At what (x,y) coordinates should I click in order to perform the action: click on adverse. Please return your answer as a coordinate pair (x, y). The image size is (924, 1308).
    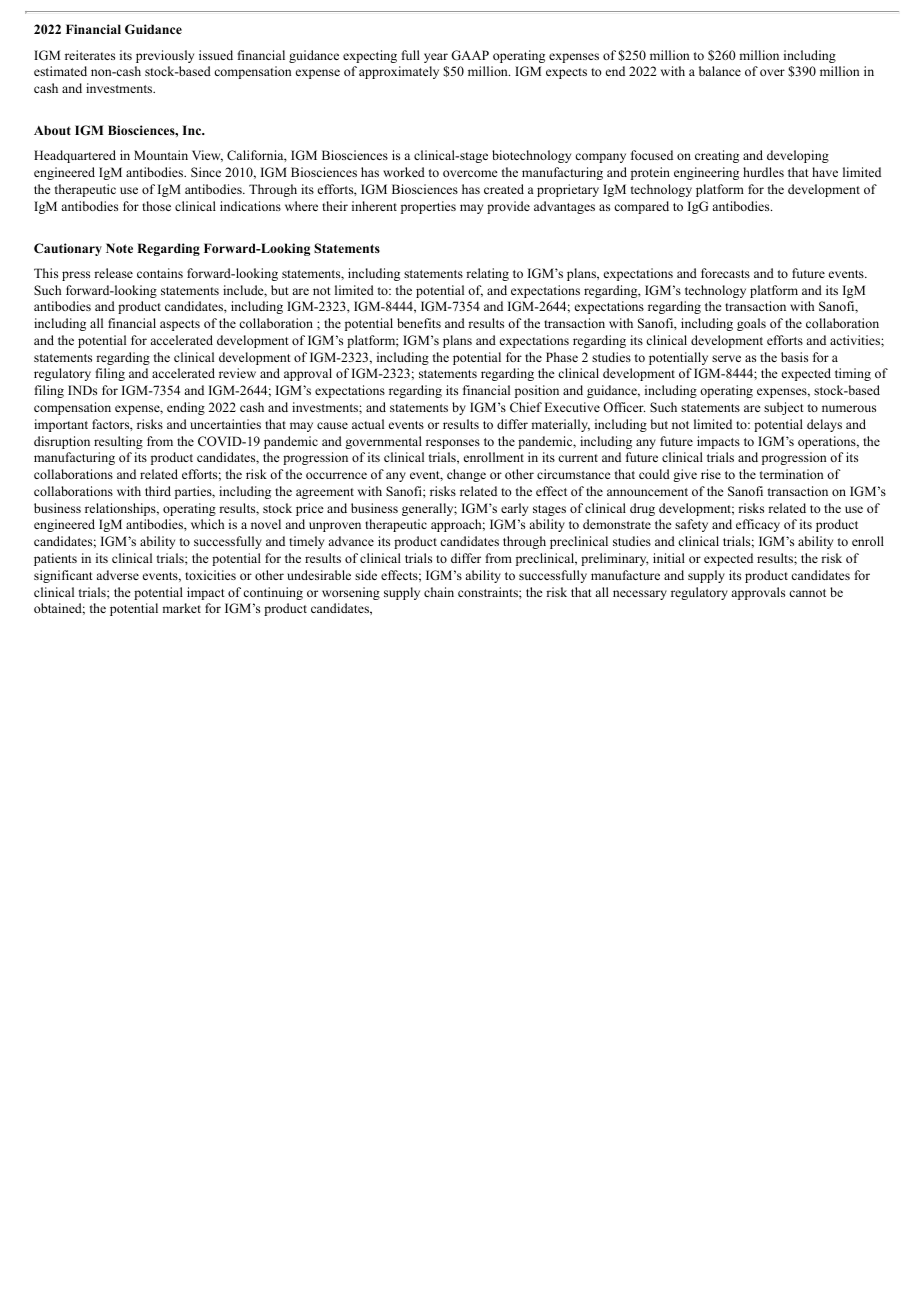
    Looking at the image, I should click on (117, 575).
